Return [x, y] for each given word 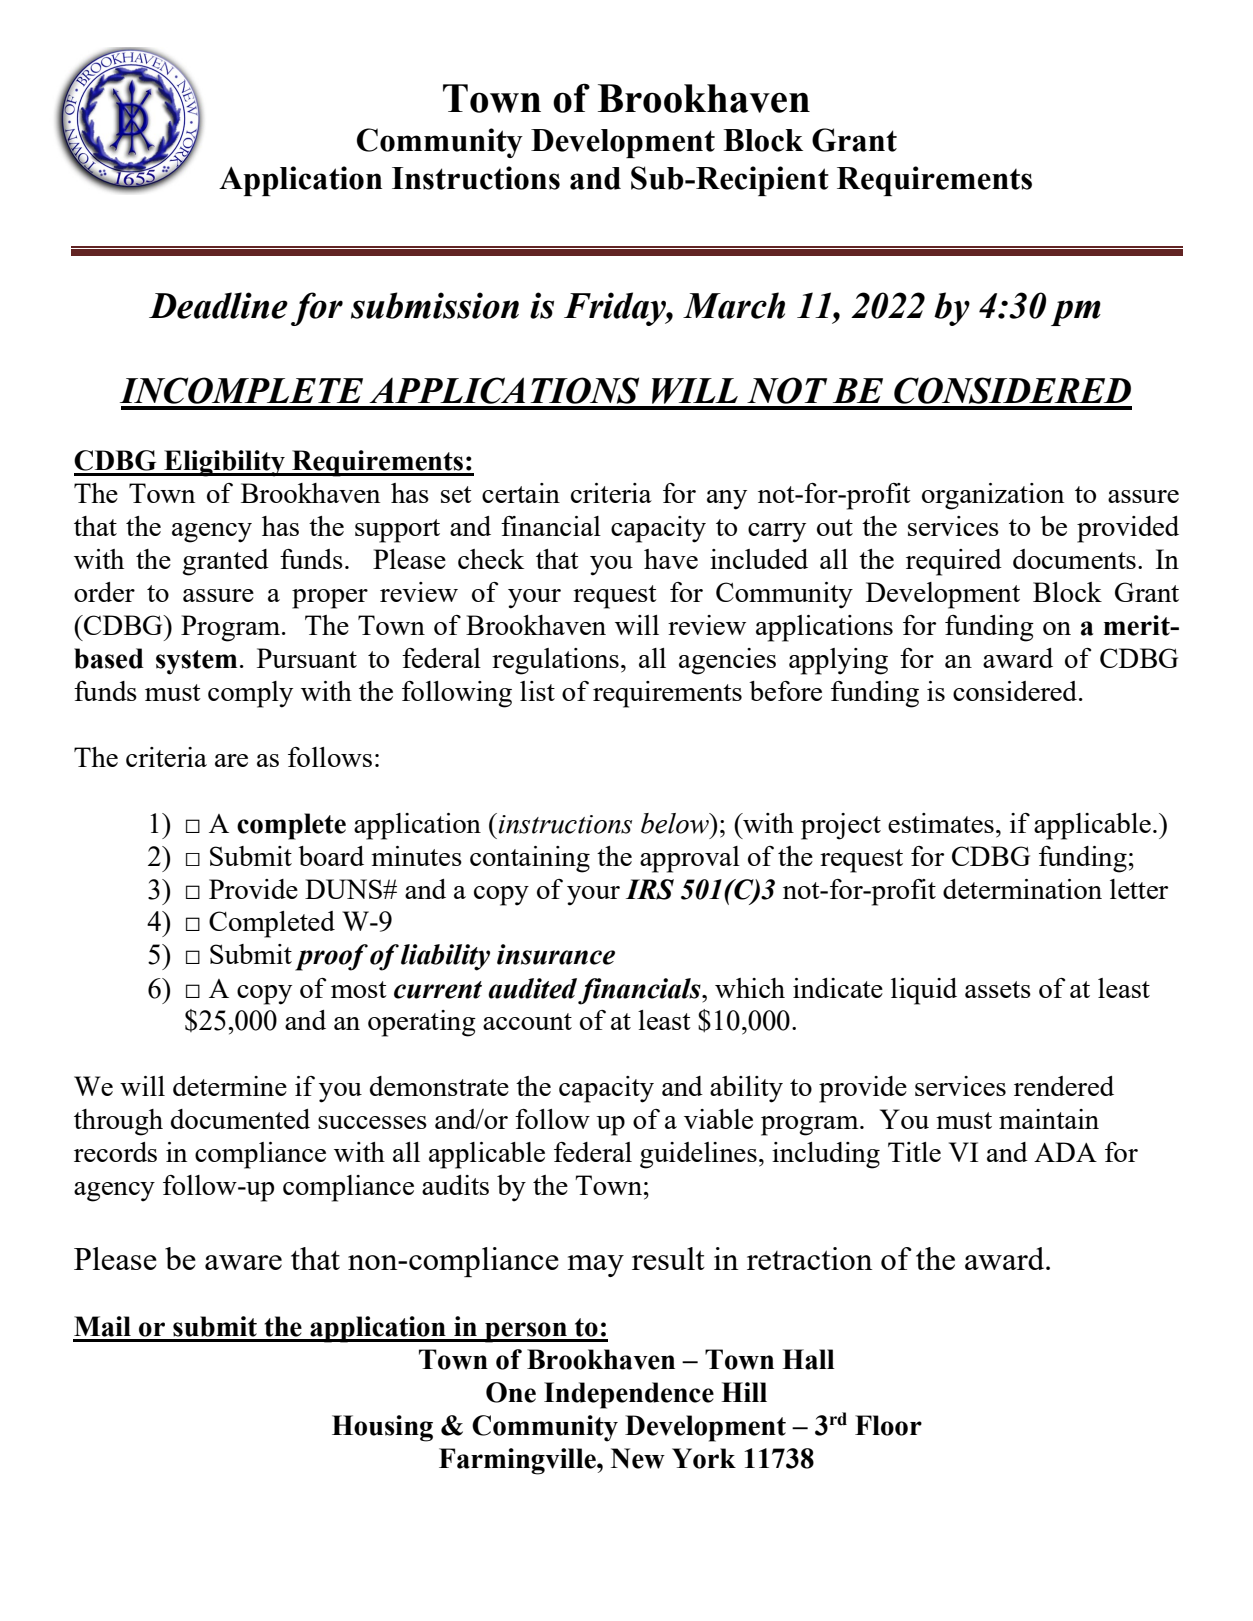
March [734, 305]
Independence [629, 1395]
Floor [888, 1425]
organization [993, 496]
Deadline [218, 305]
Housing [382, 1428]
